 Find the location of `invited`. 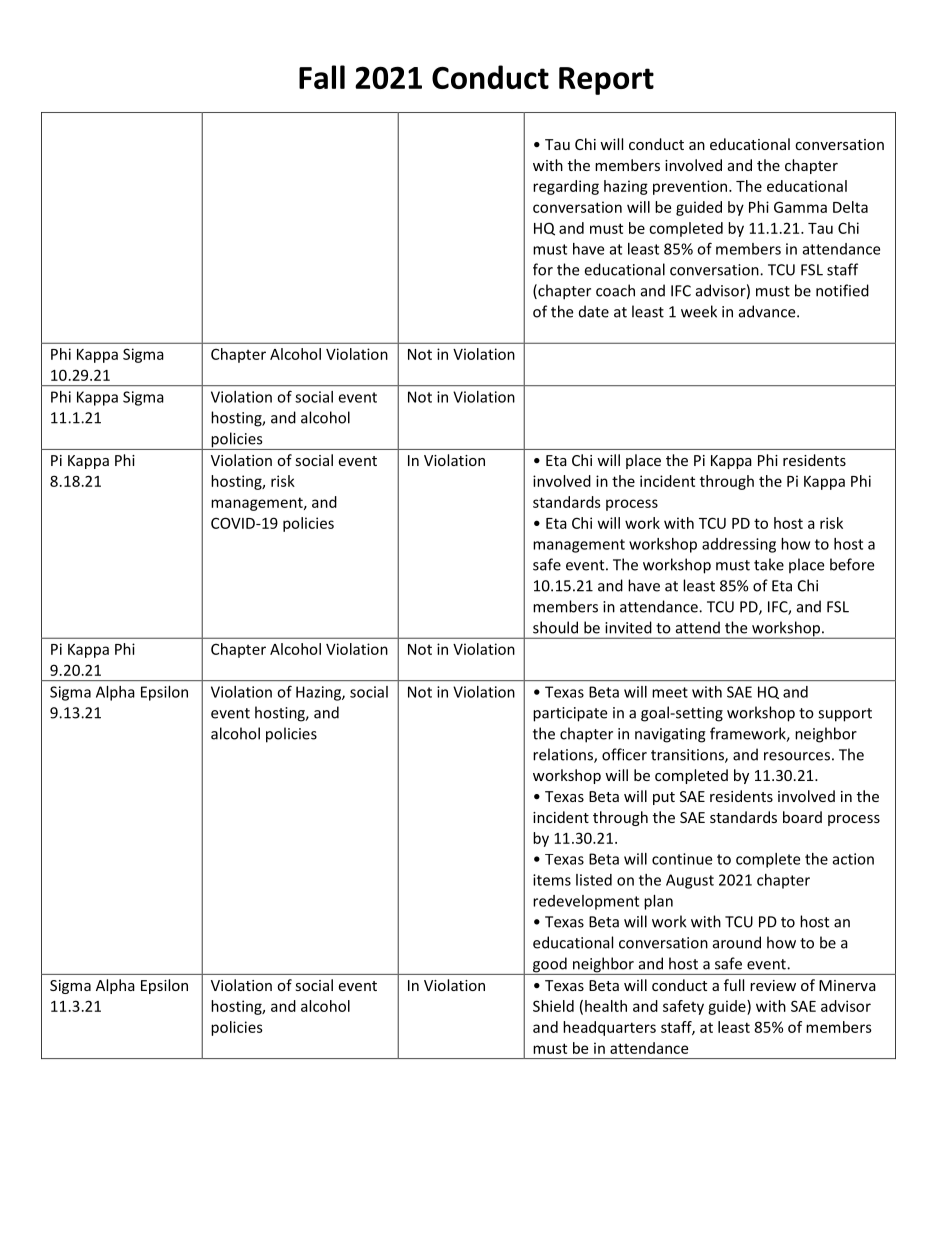

invited is located at coordinates (628, 627).
